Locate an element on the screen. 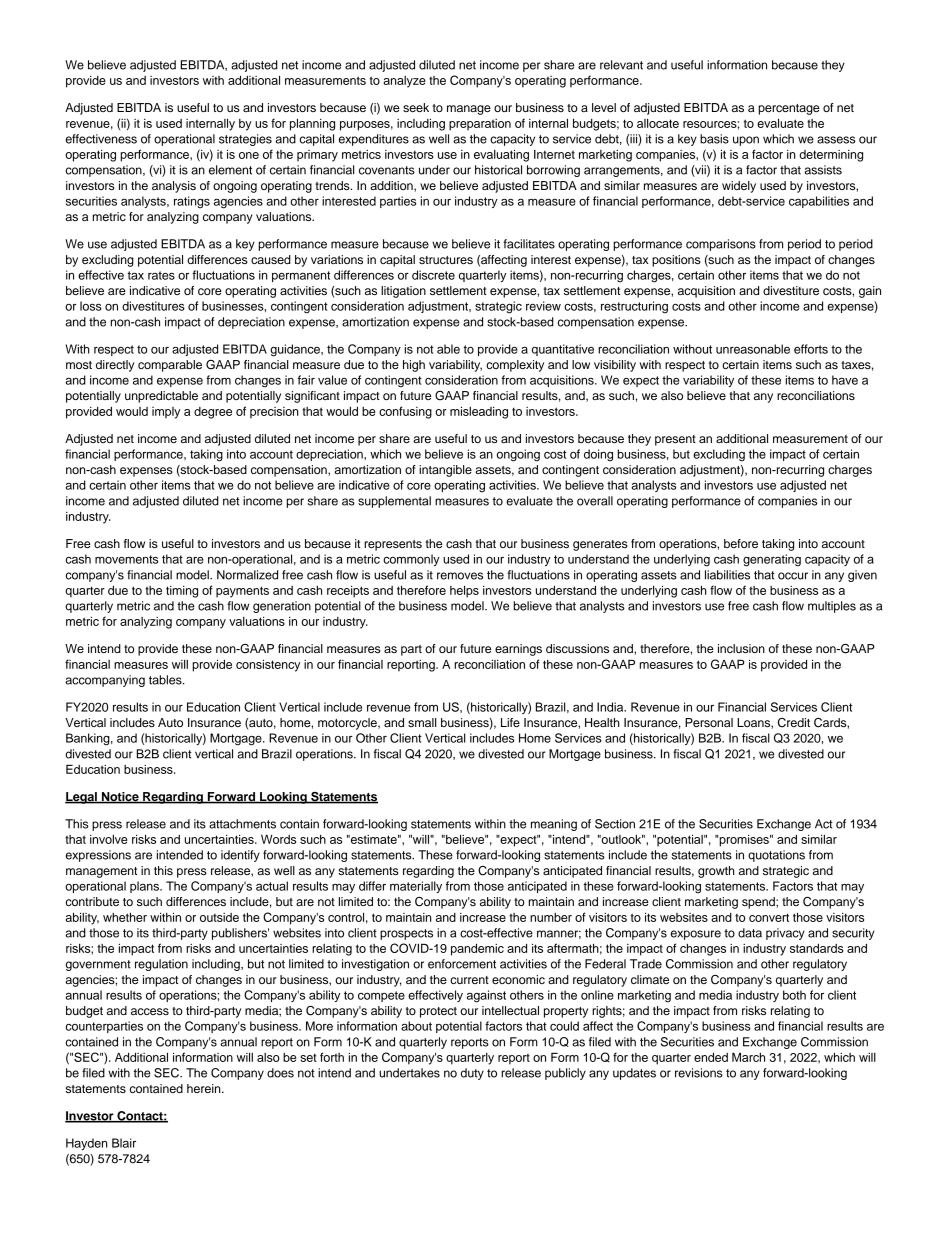  preparation is located at coordinates (480, 125).
